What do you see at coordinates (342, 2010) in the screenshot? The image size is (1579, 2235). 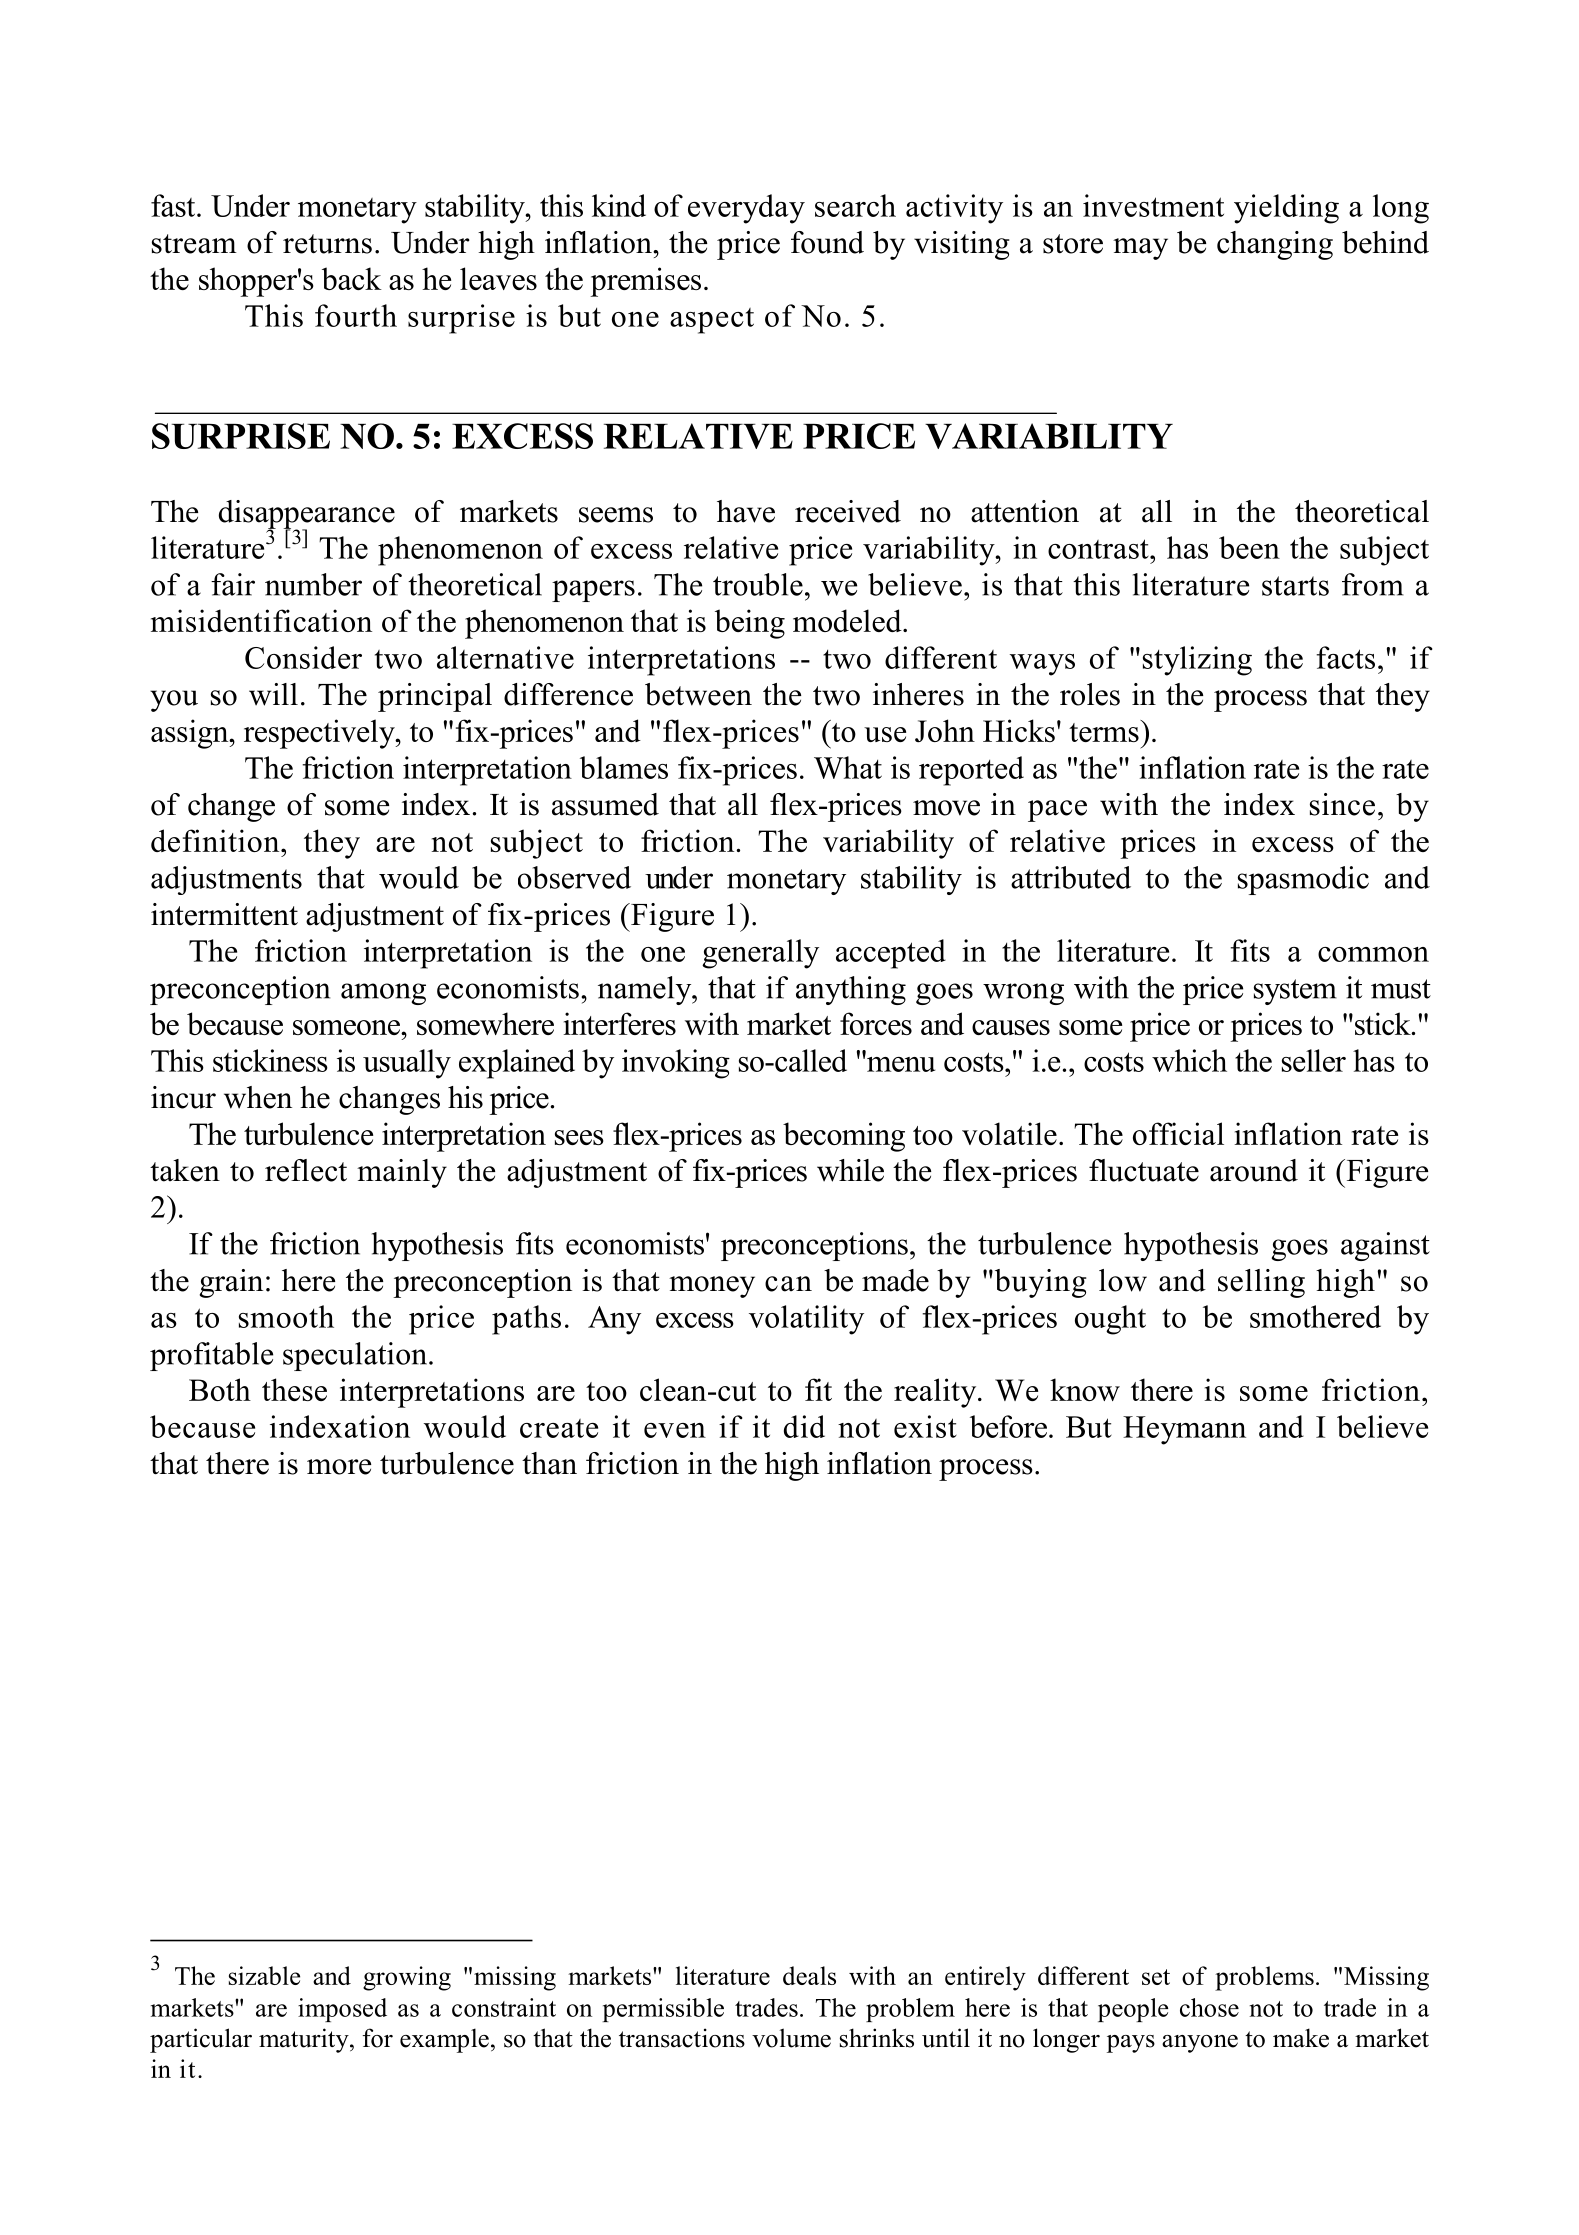 I see `imposed` at bounding box center [342, 2010].
